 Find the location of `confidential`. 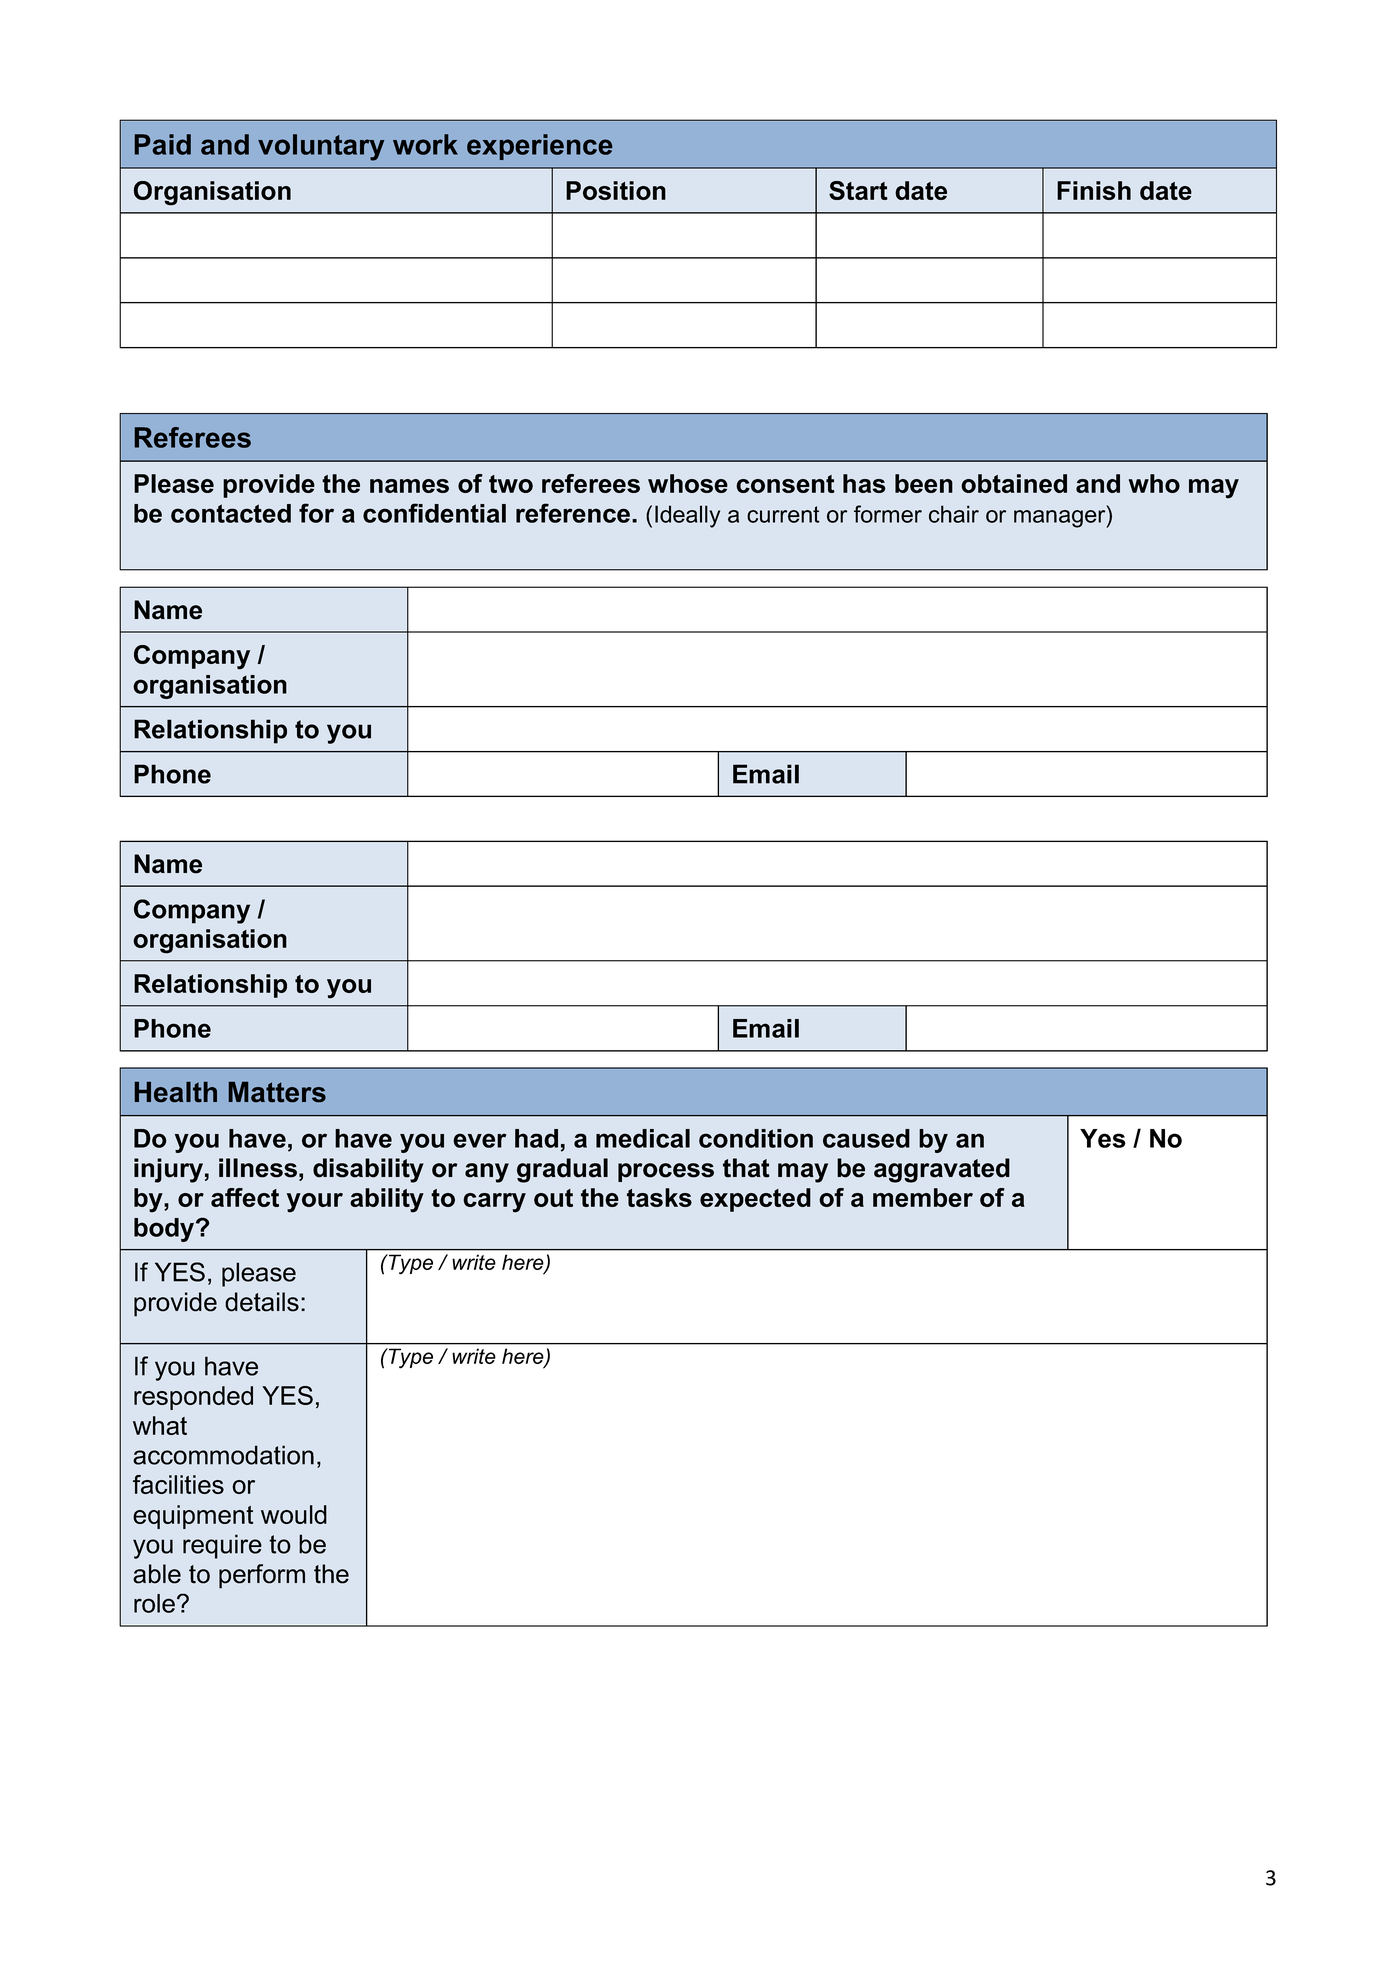

confidential is located at coordinates (434, 513).
